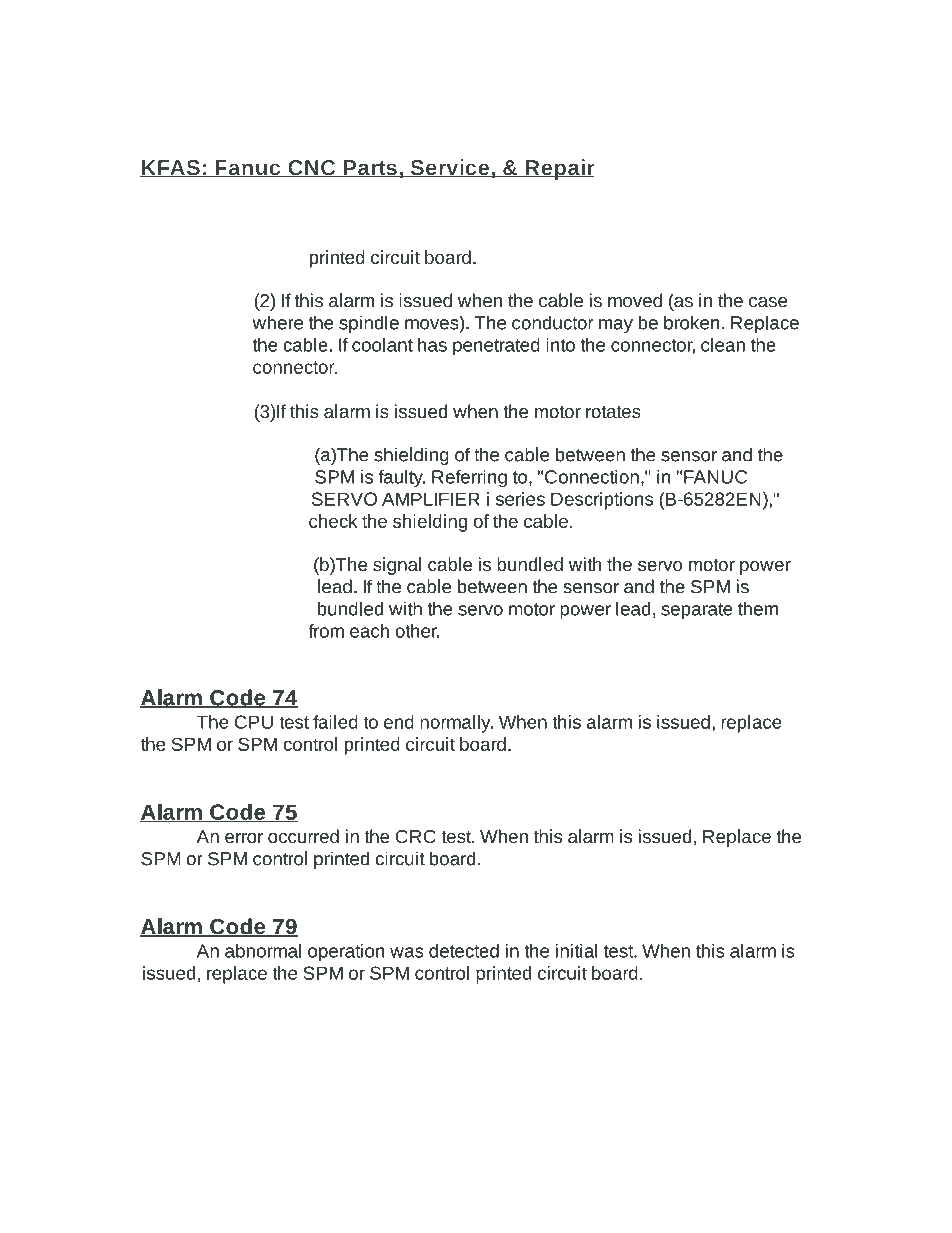 The height and width of the screenshot is (1233, 952). Describe the element at coordinates (768, 302) in the screenshot. I see `case` at that location.
